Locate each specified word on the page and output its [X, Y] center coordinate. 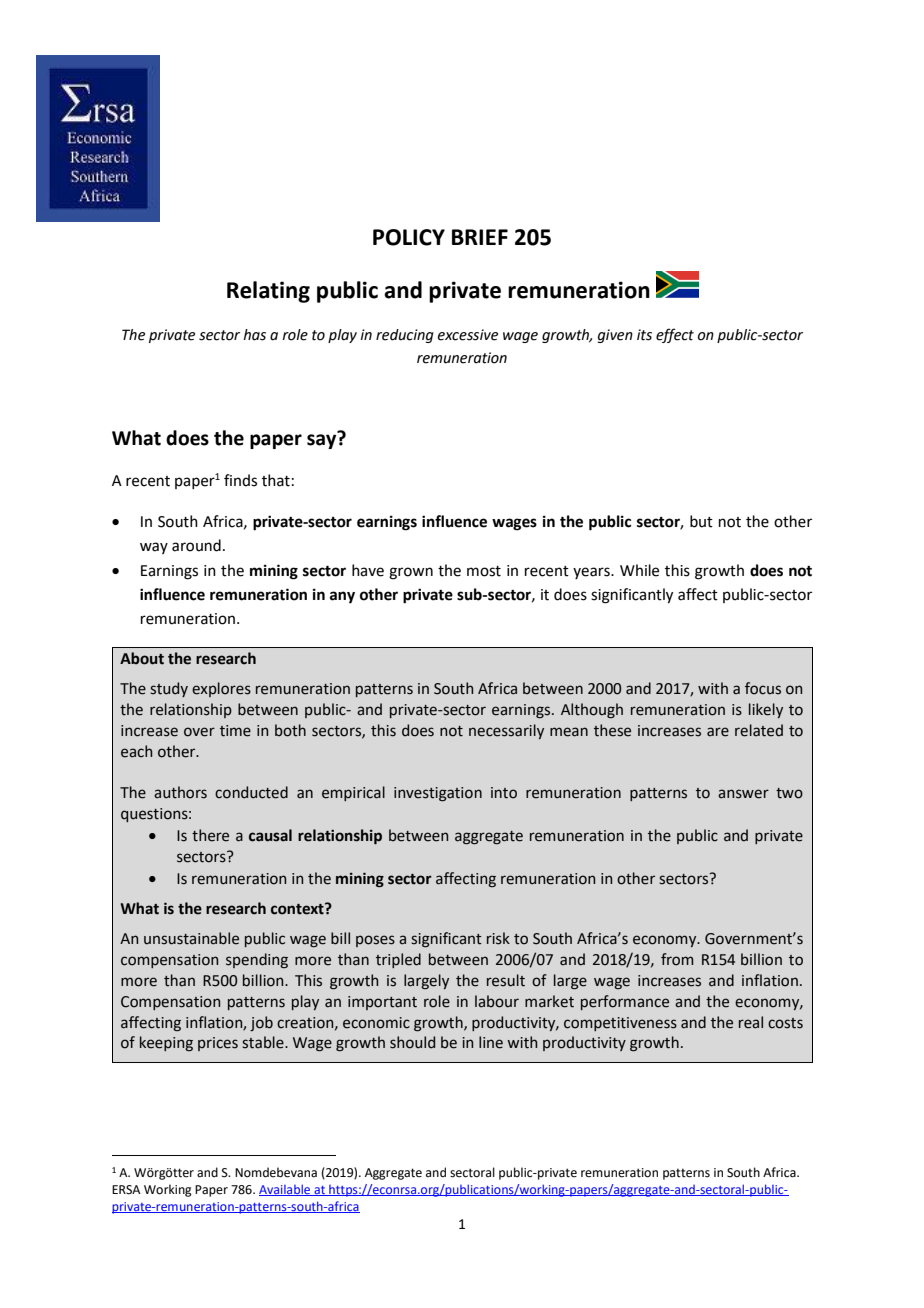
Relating [268, 292]
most [484, 571]
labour [497, 1001]
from [677, 959]
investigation [438, 794]
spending [257, 960]
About [142, 658]
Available [286, 1190]
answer [743, 794]
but [701, 521]
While [639, 570]
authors [180, 792]
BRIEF [480, 237]
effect [675, 335]
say [323, 440]
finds [240, 480]
